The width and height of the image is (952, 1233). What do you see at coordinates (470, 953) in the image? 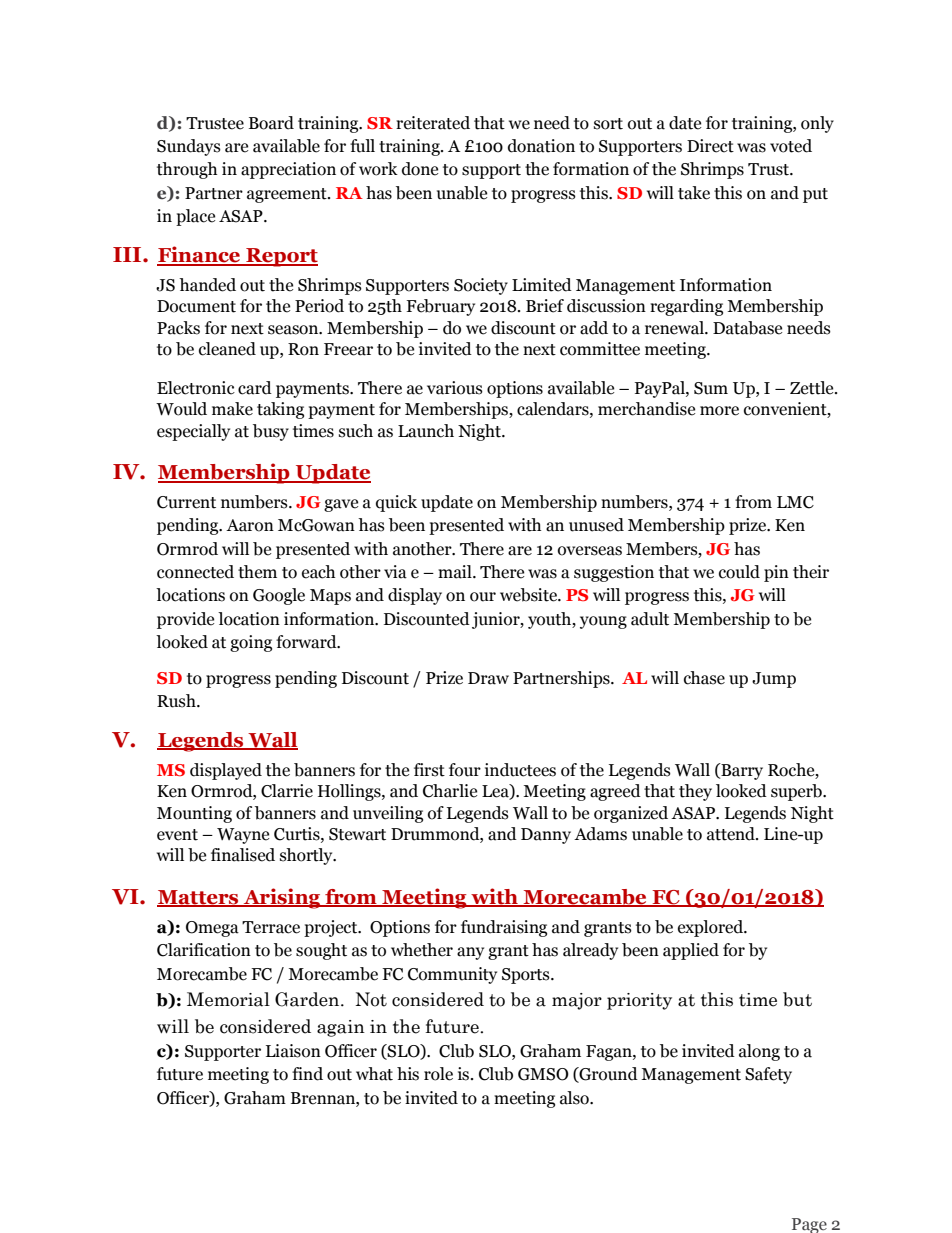
I see `any` at bounding box center [470, 953].
